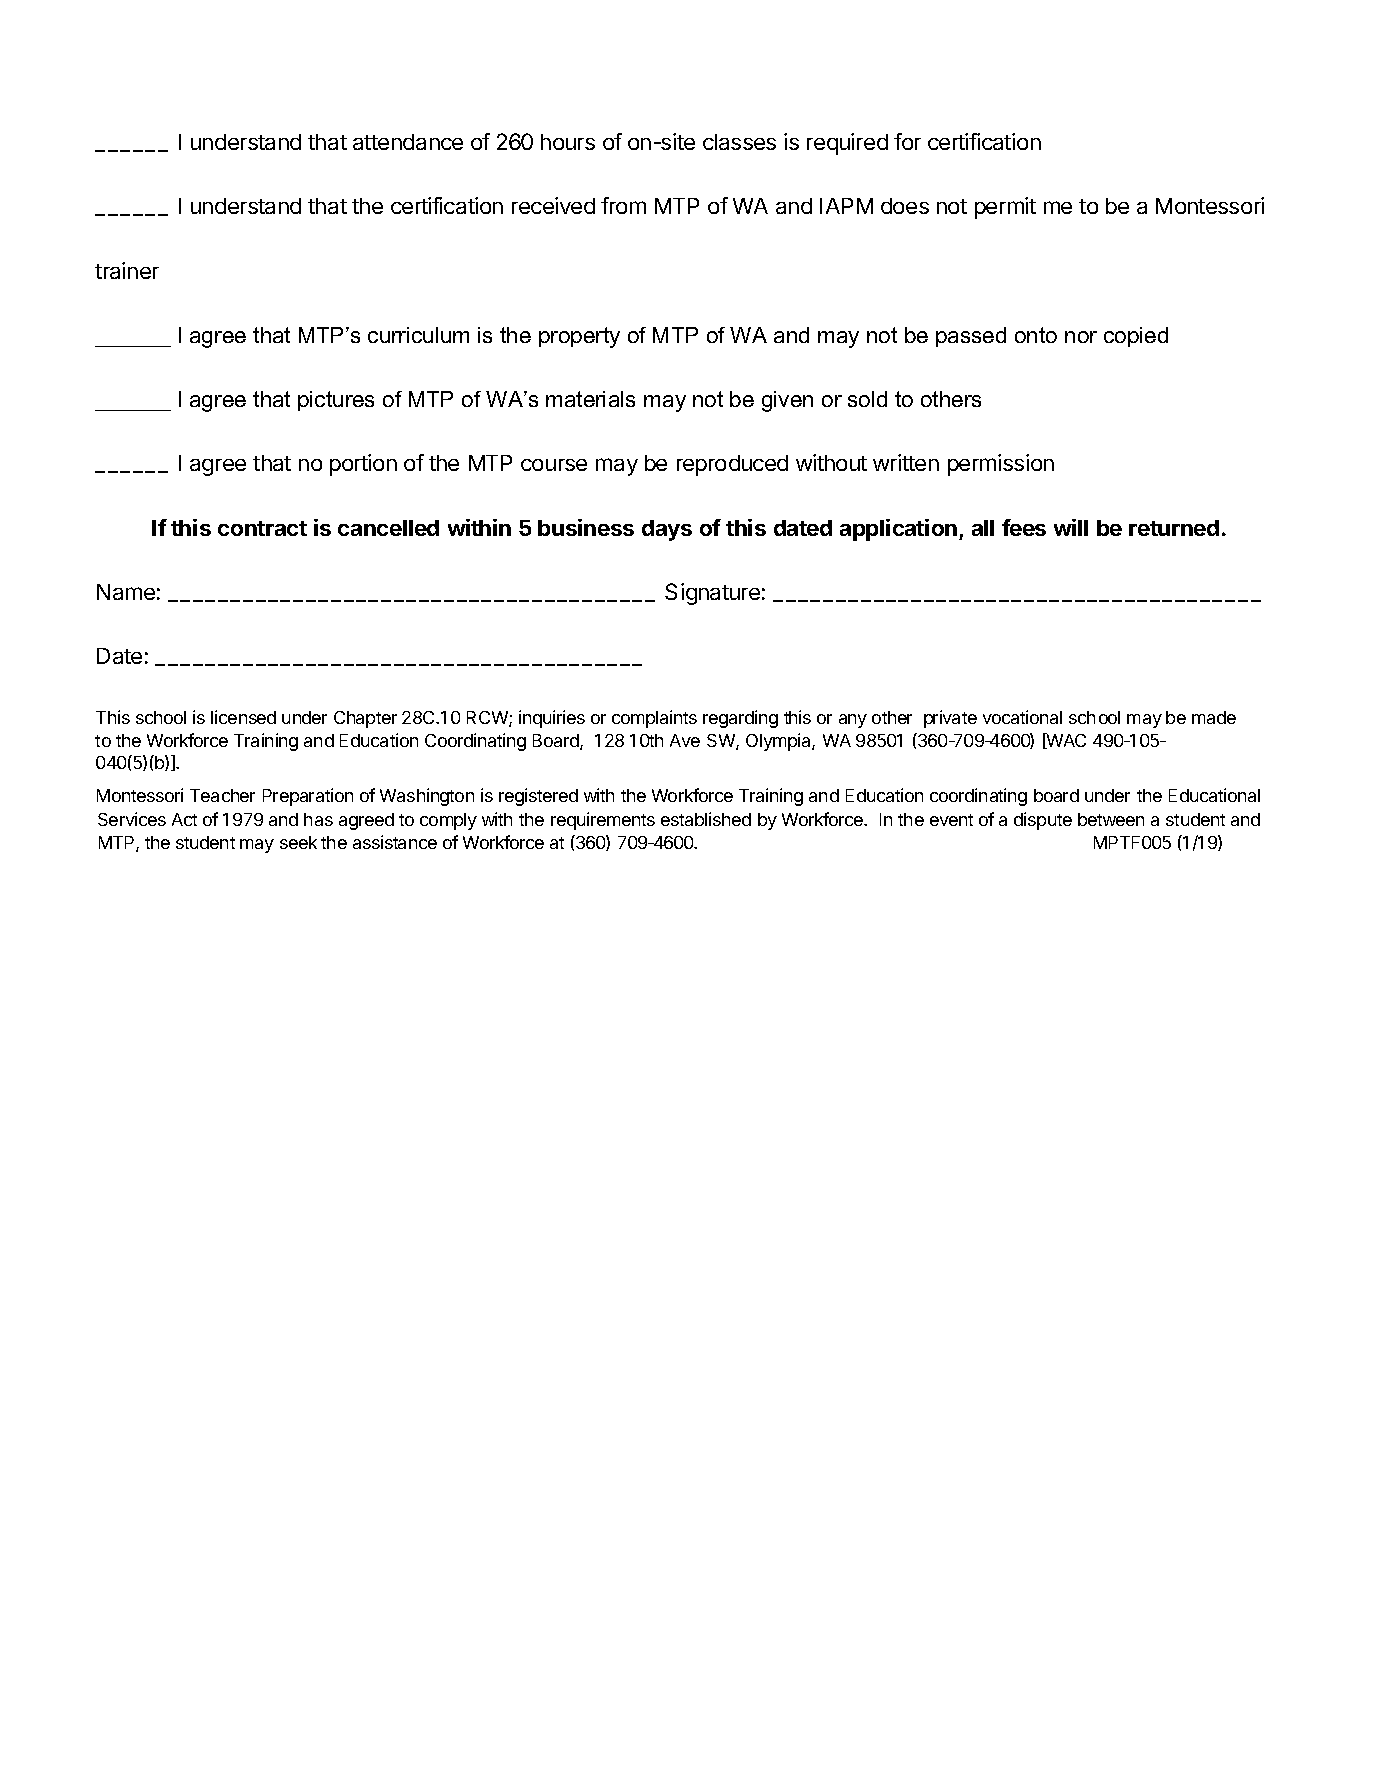 The width and height of the document is (1381, 1787). Describe the element at coordinates (732, 465) in the document. I see `reproduced` at that location.
